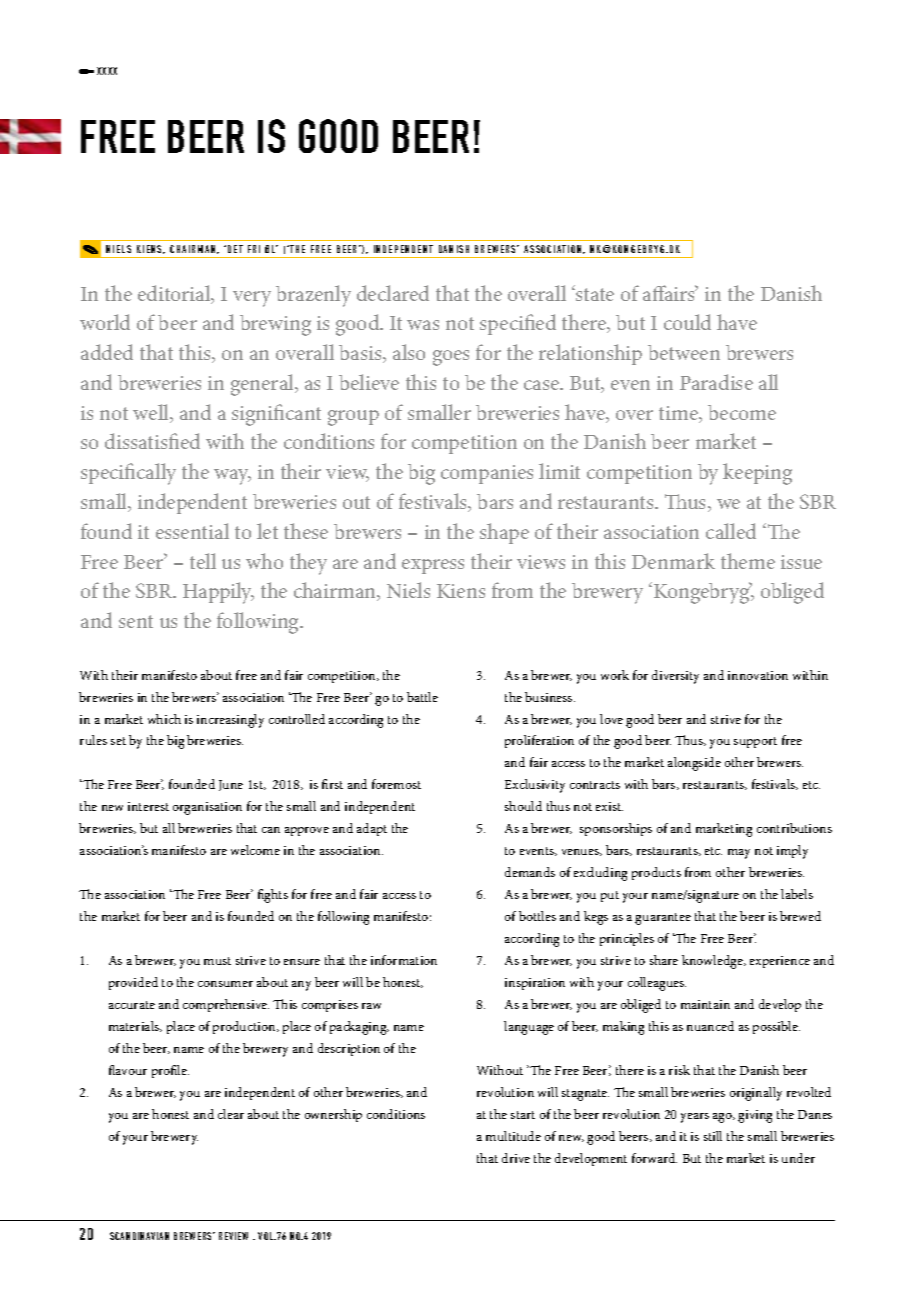 The width and height of the image is (924, 1308). I want to click on declared, so click(393, 293).
